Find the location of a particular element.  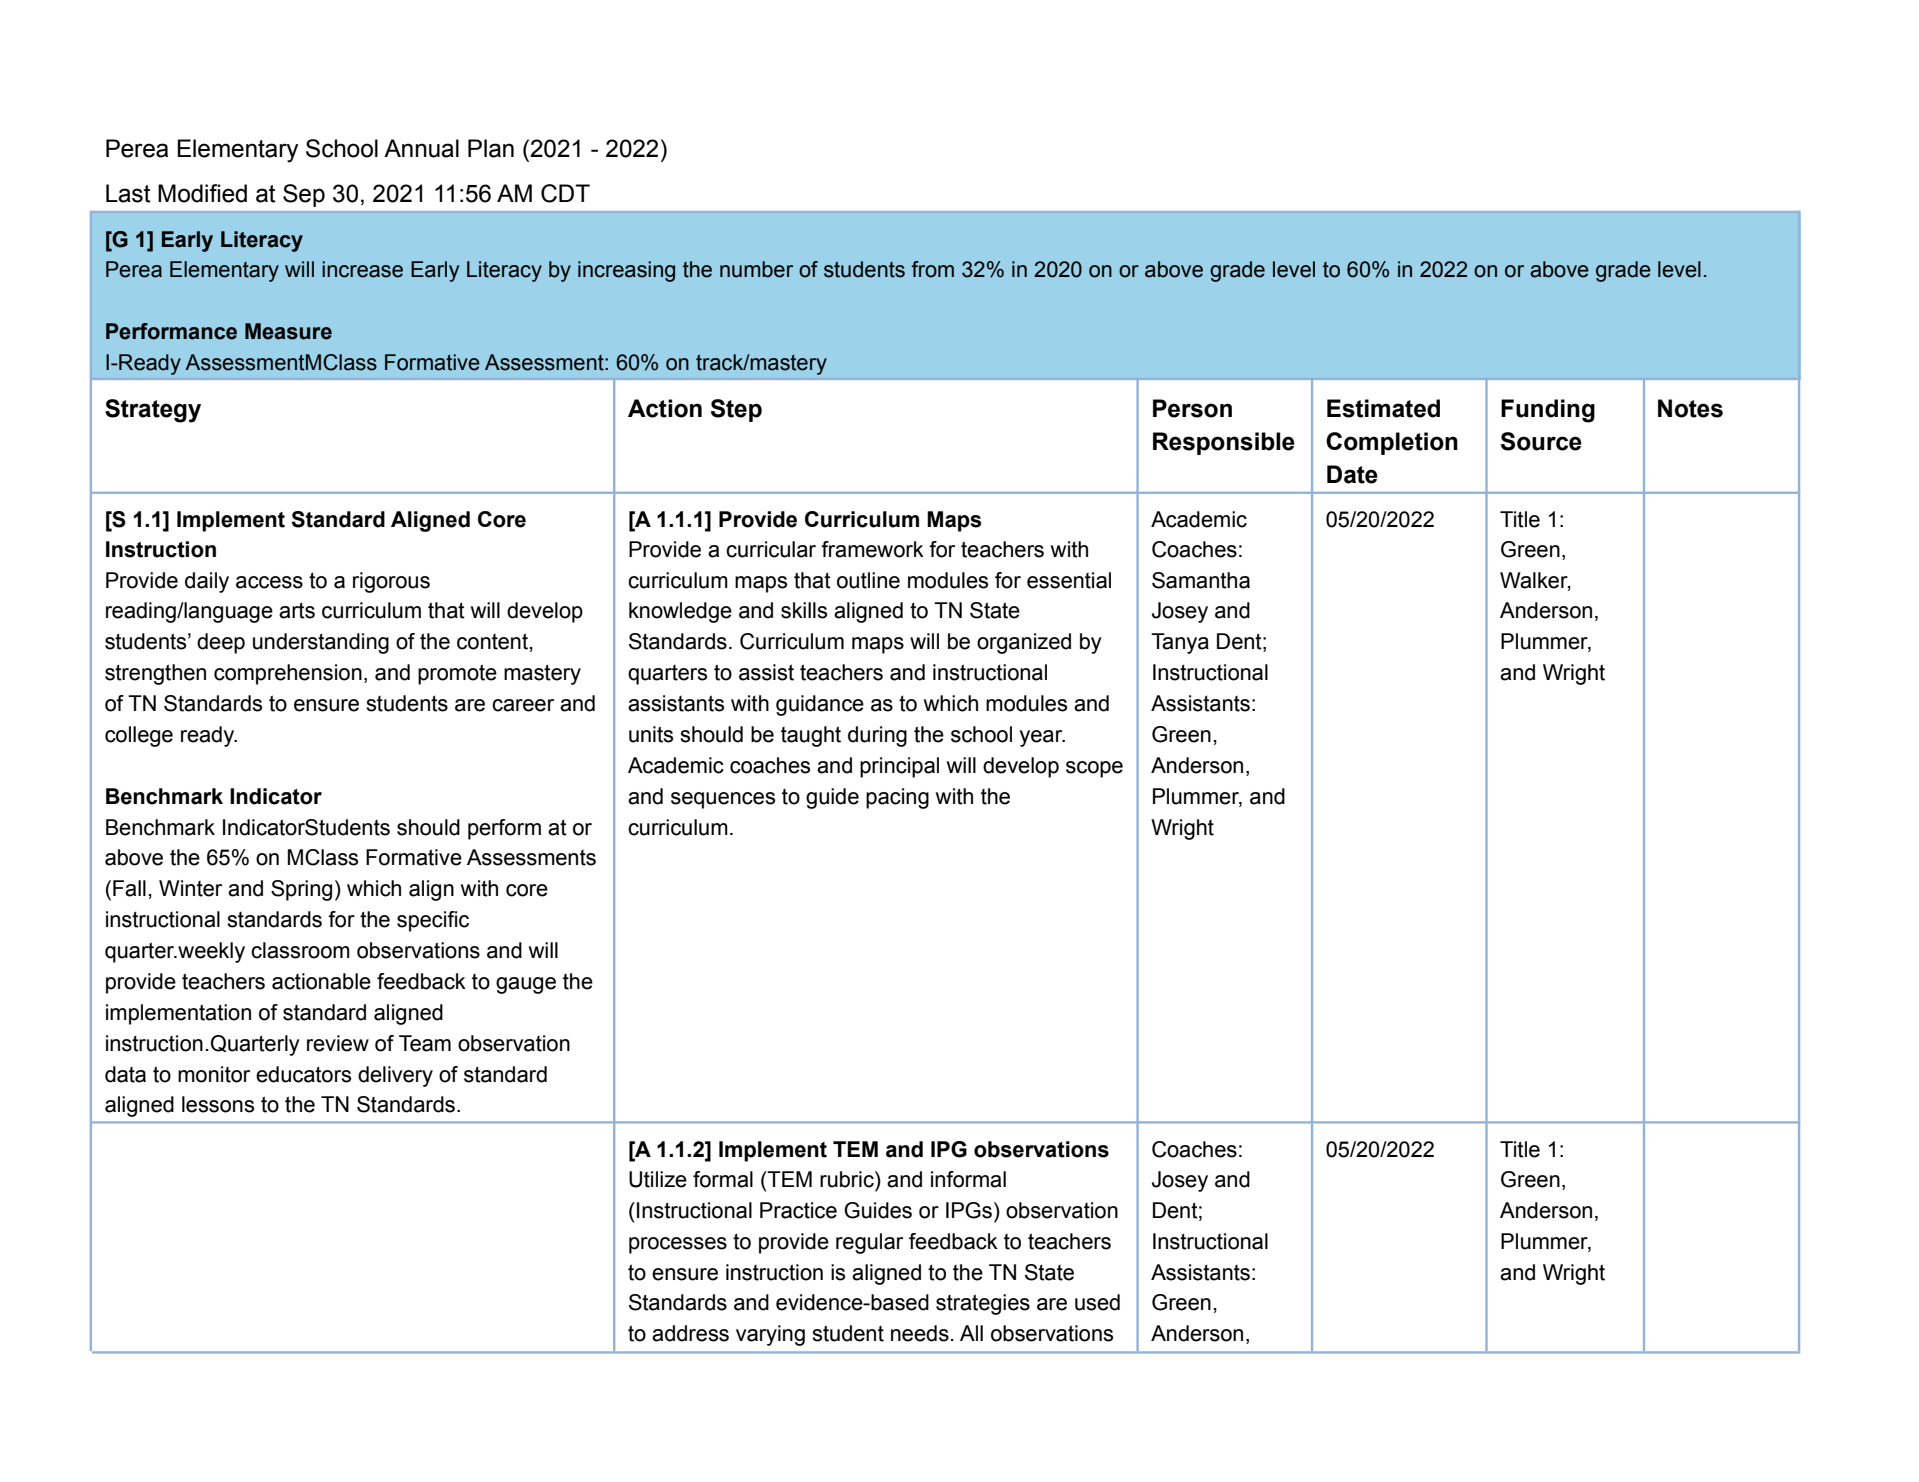

classroom is located at coordinates (300, 950).
